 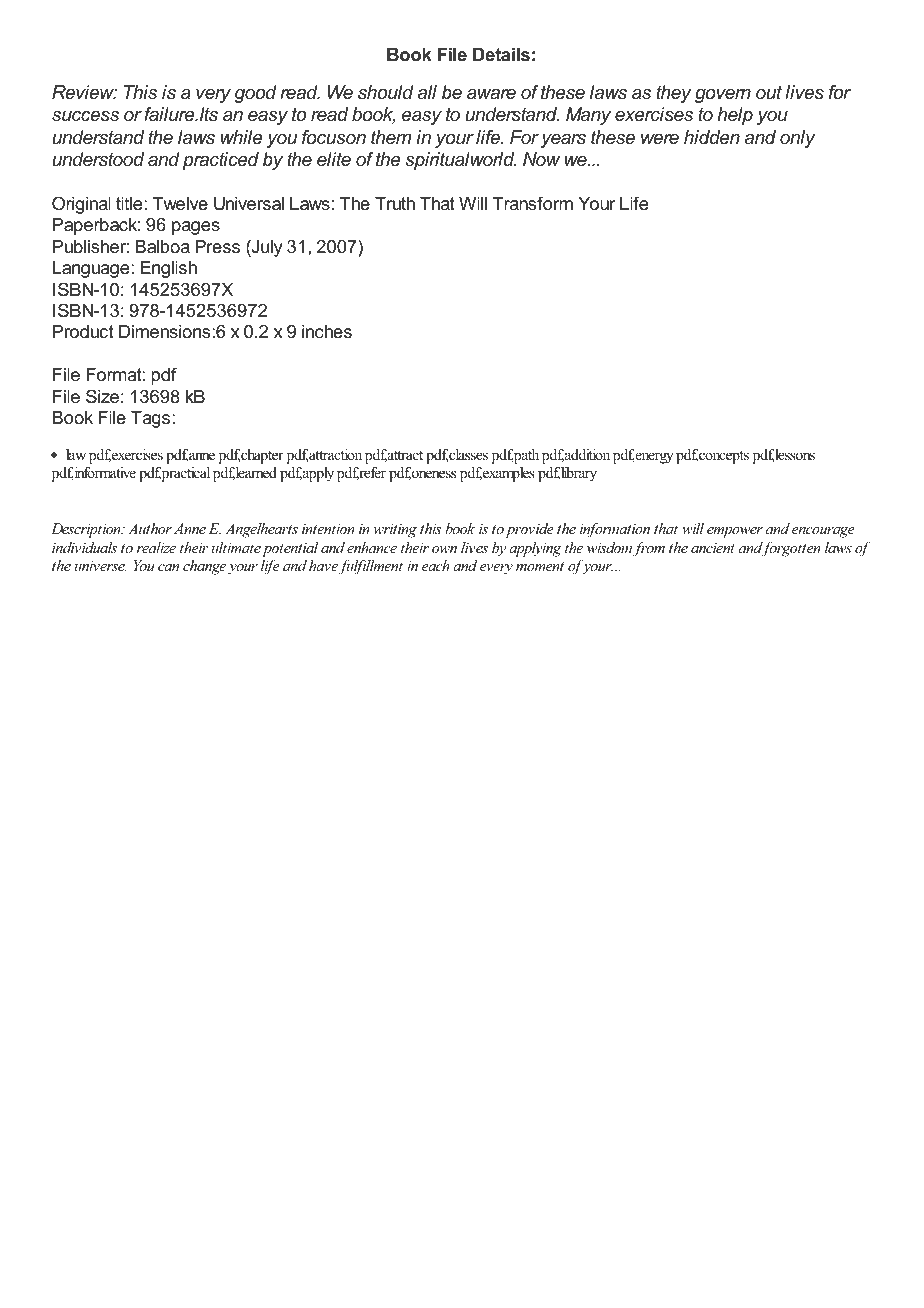 I want to click on encourage, so click(x=823, y=532).
